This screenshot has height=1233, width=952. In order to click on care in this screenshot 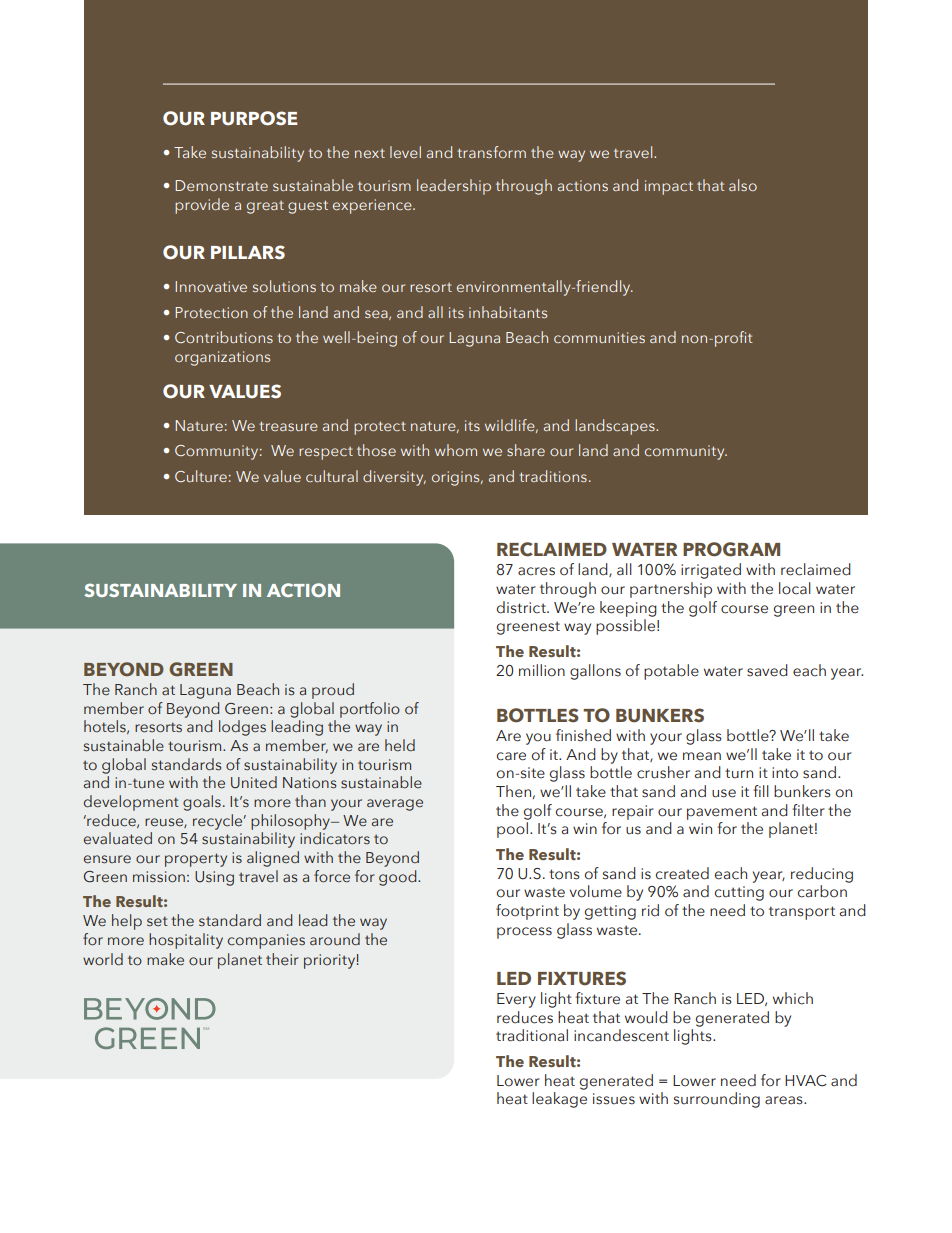, I will do `click(511, 756)`.
